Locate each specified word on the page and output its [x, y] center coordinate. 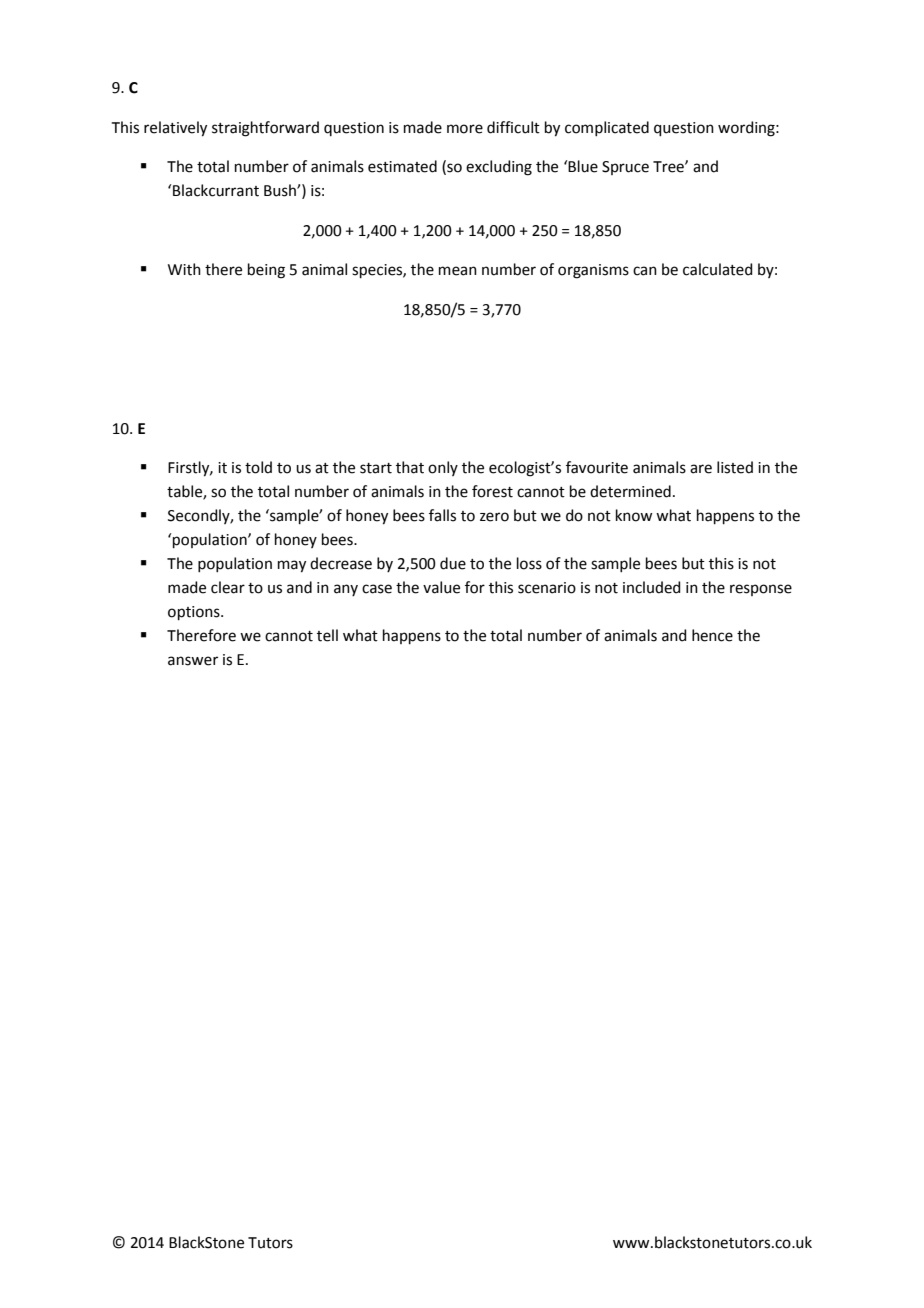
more [465, 129]
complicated [607, 128]
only [443, 468]
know [634, 515]
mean [458, 271]
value [441, 587]
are [701, 469]
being [266, 271]
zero [494, 517]
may [292, 566]
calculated [718, 269]
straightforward [265, 129]
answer [193, 661]
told [258, 467]
